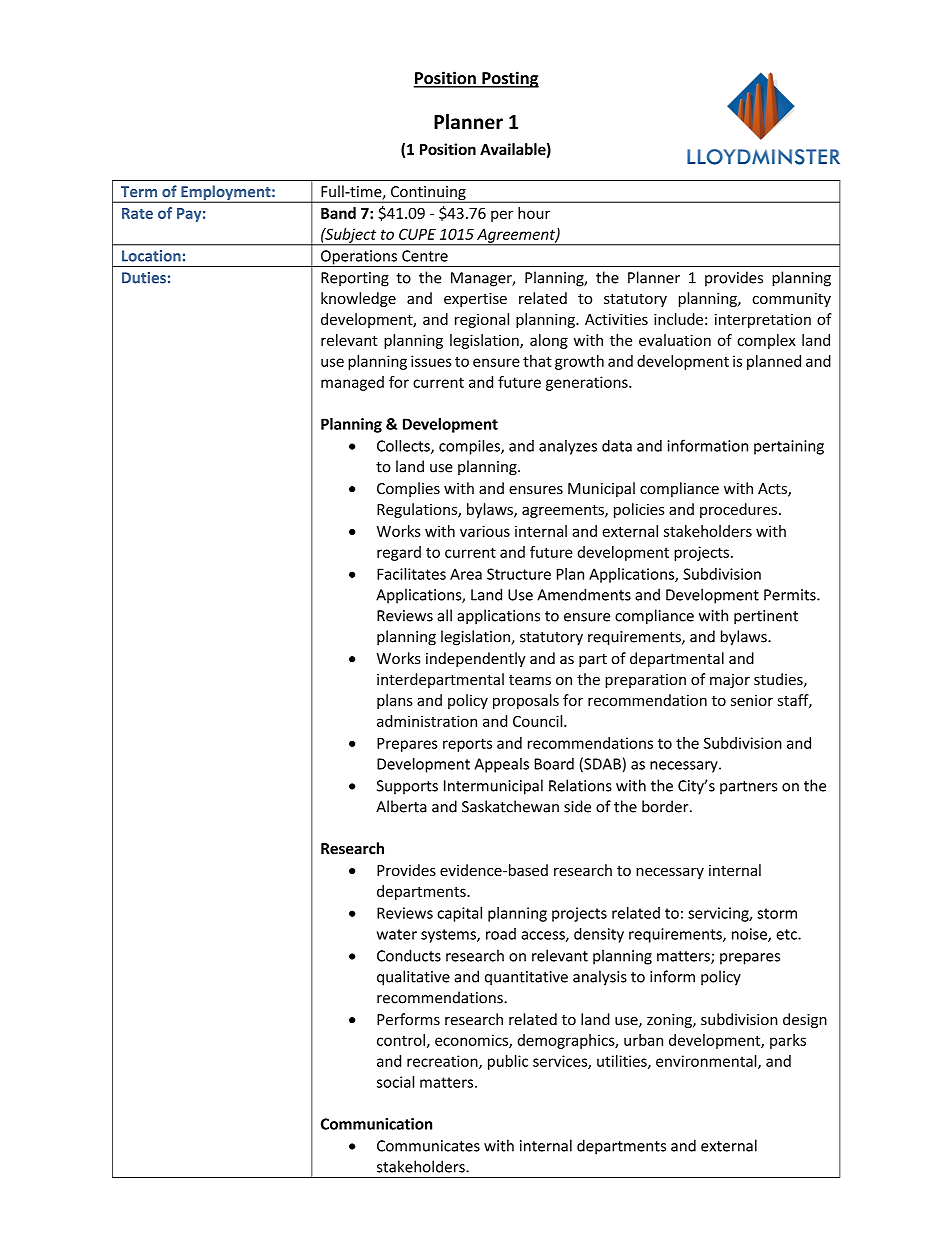  Describe the element at coordinates (470, 447) in the image. I see `compiles` at that location.
